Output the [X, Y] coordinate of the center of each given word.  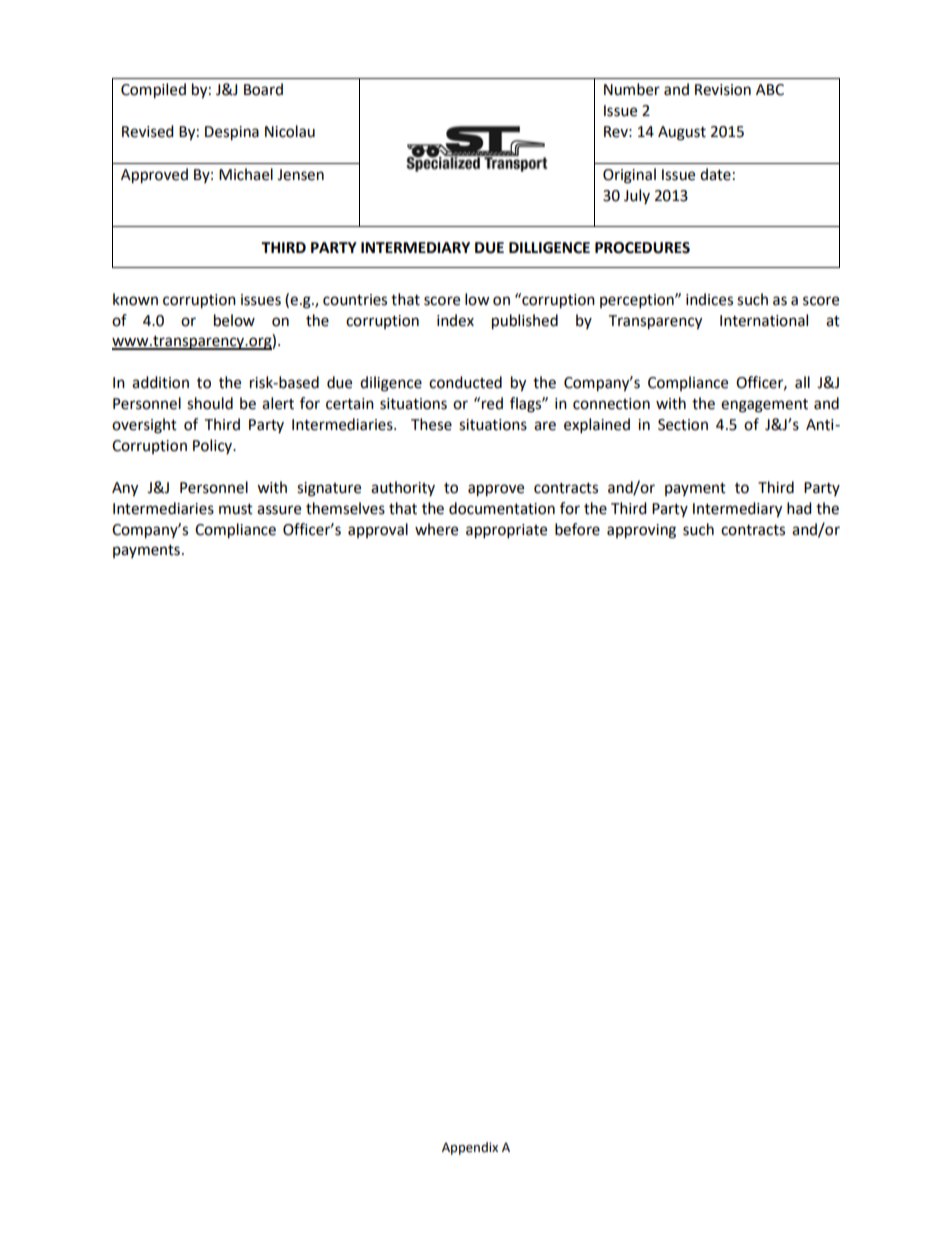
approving [641, 531]
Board [263, 89]
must [236, 509]
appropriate [506, 531]
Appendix [470, 1148]
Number [632, 89]
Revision [723, 90]
